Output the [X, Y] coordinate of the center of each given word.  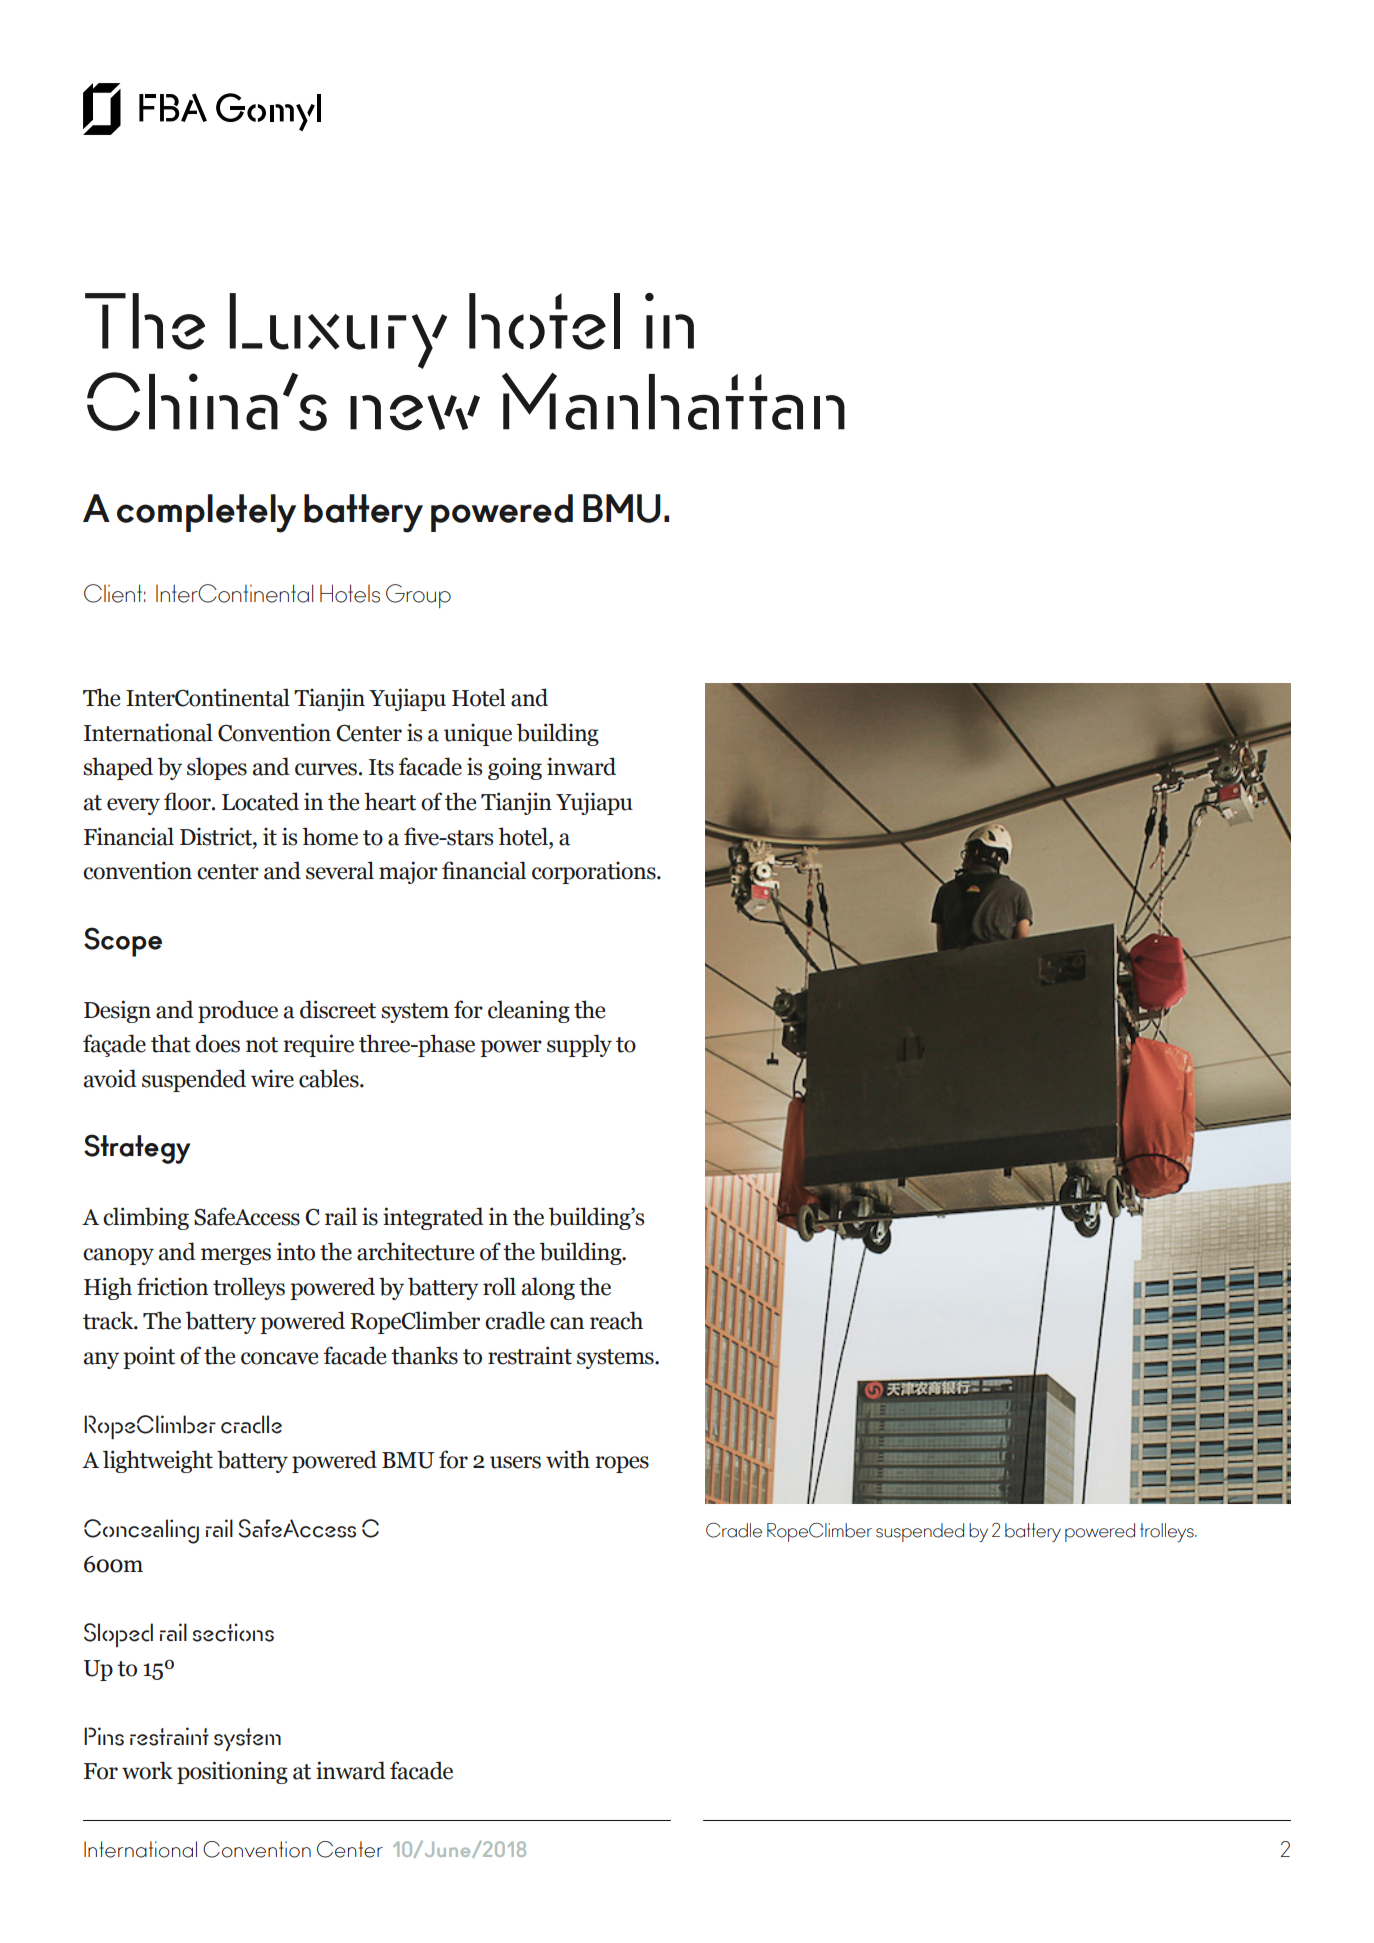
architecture [415, 1251]
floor [188, 801]
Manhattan [673, 401]
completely [206, 513]
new [415, 413]
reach [616, 1320]
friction [172, 1286]
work [147, 1770]
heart [390, 801]
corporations [595, 873]
